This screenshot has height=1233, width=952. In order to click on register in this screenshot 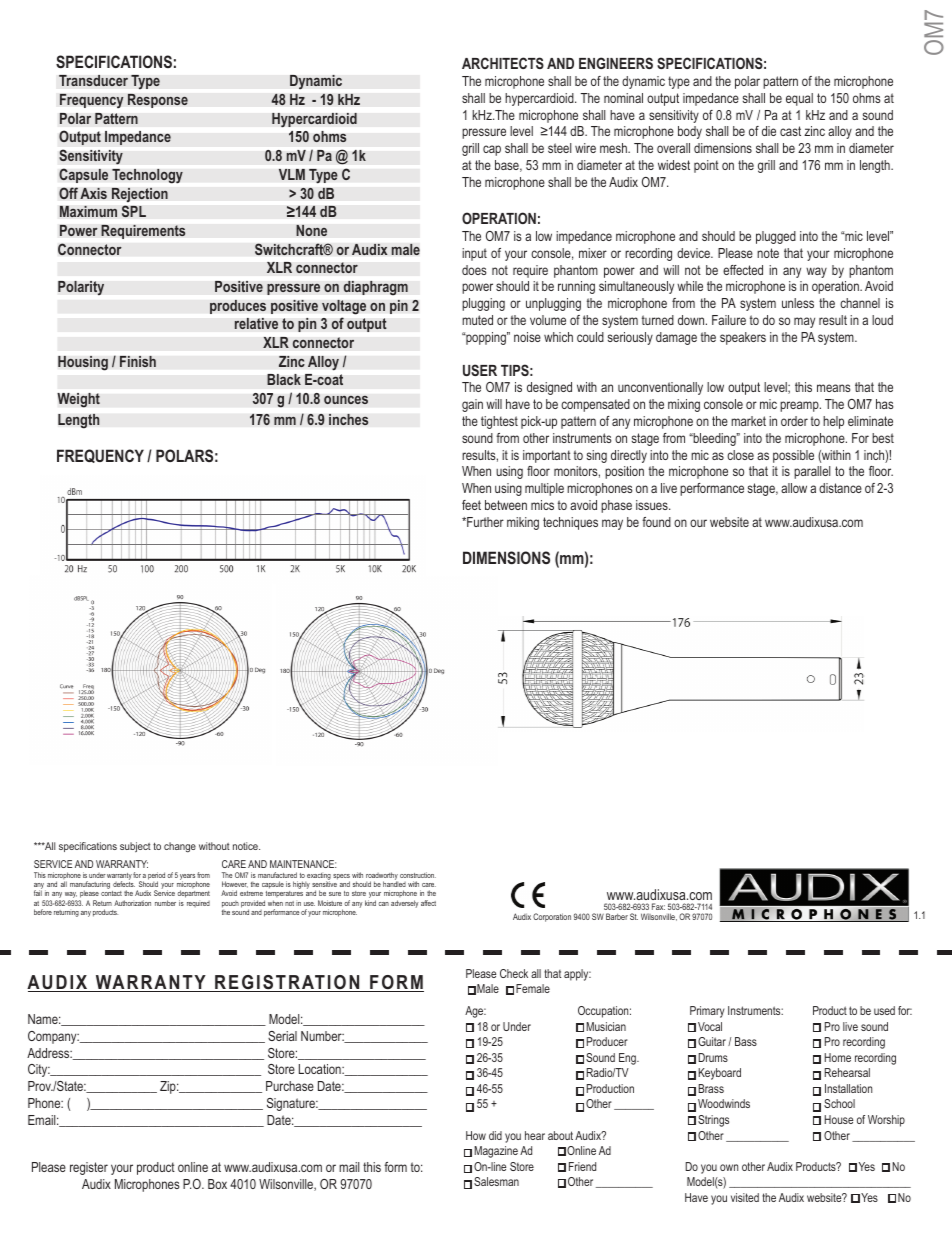, I will do `click(89, 1168)`.
